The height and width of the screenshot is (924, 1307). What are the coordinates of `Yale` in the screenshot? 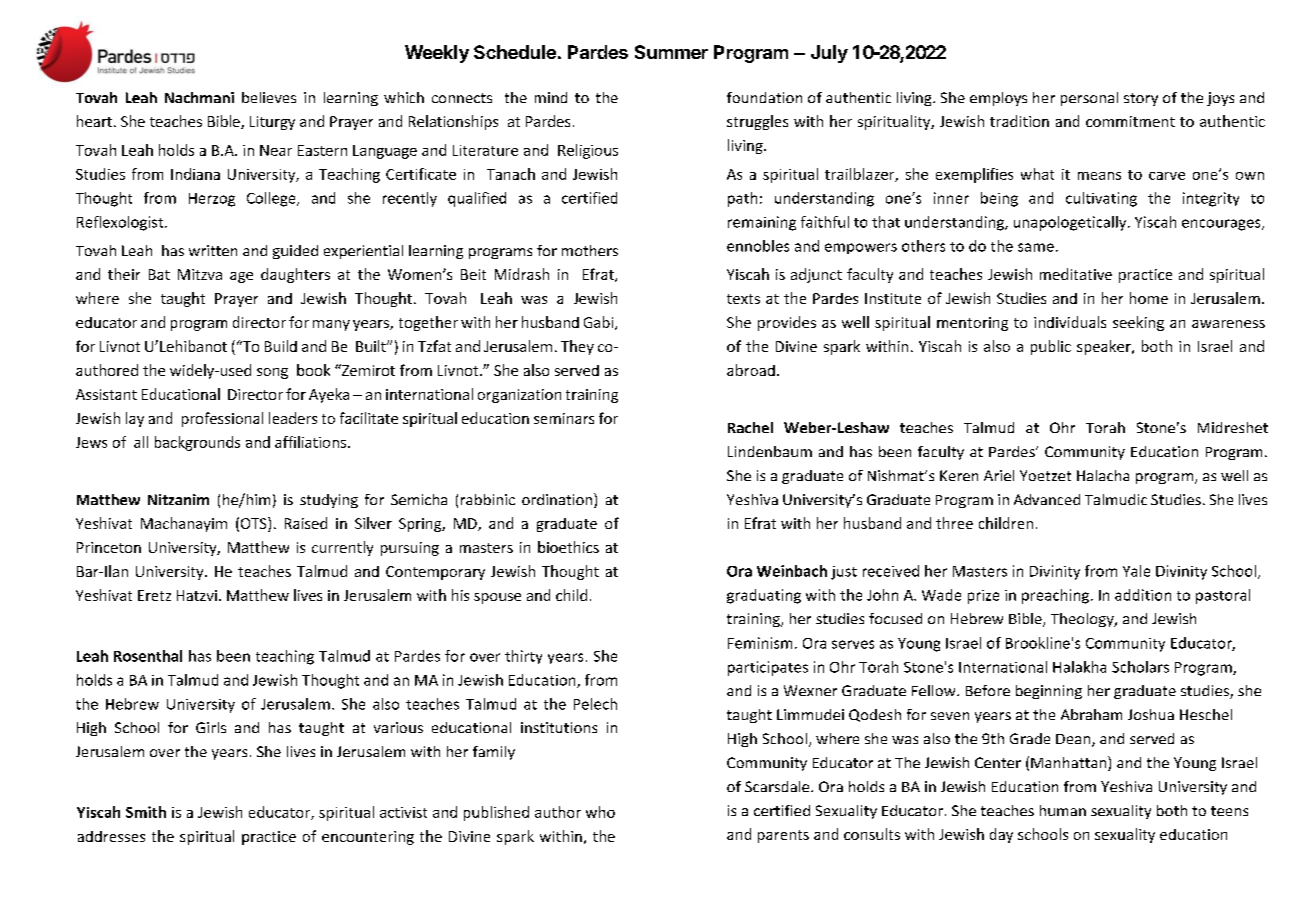 It's located at (1136, 571).
